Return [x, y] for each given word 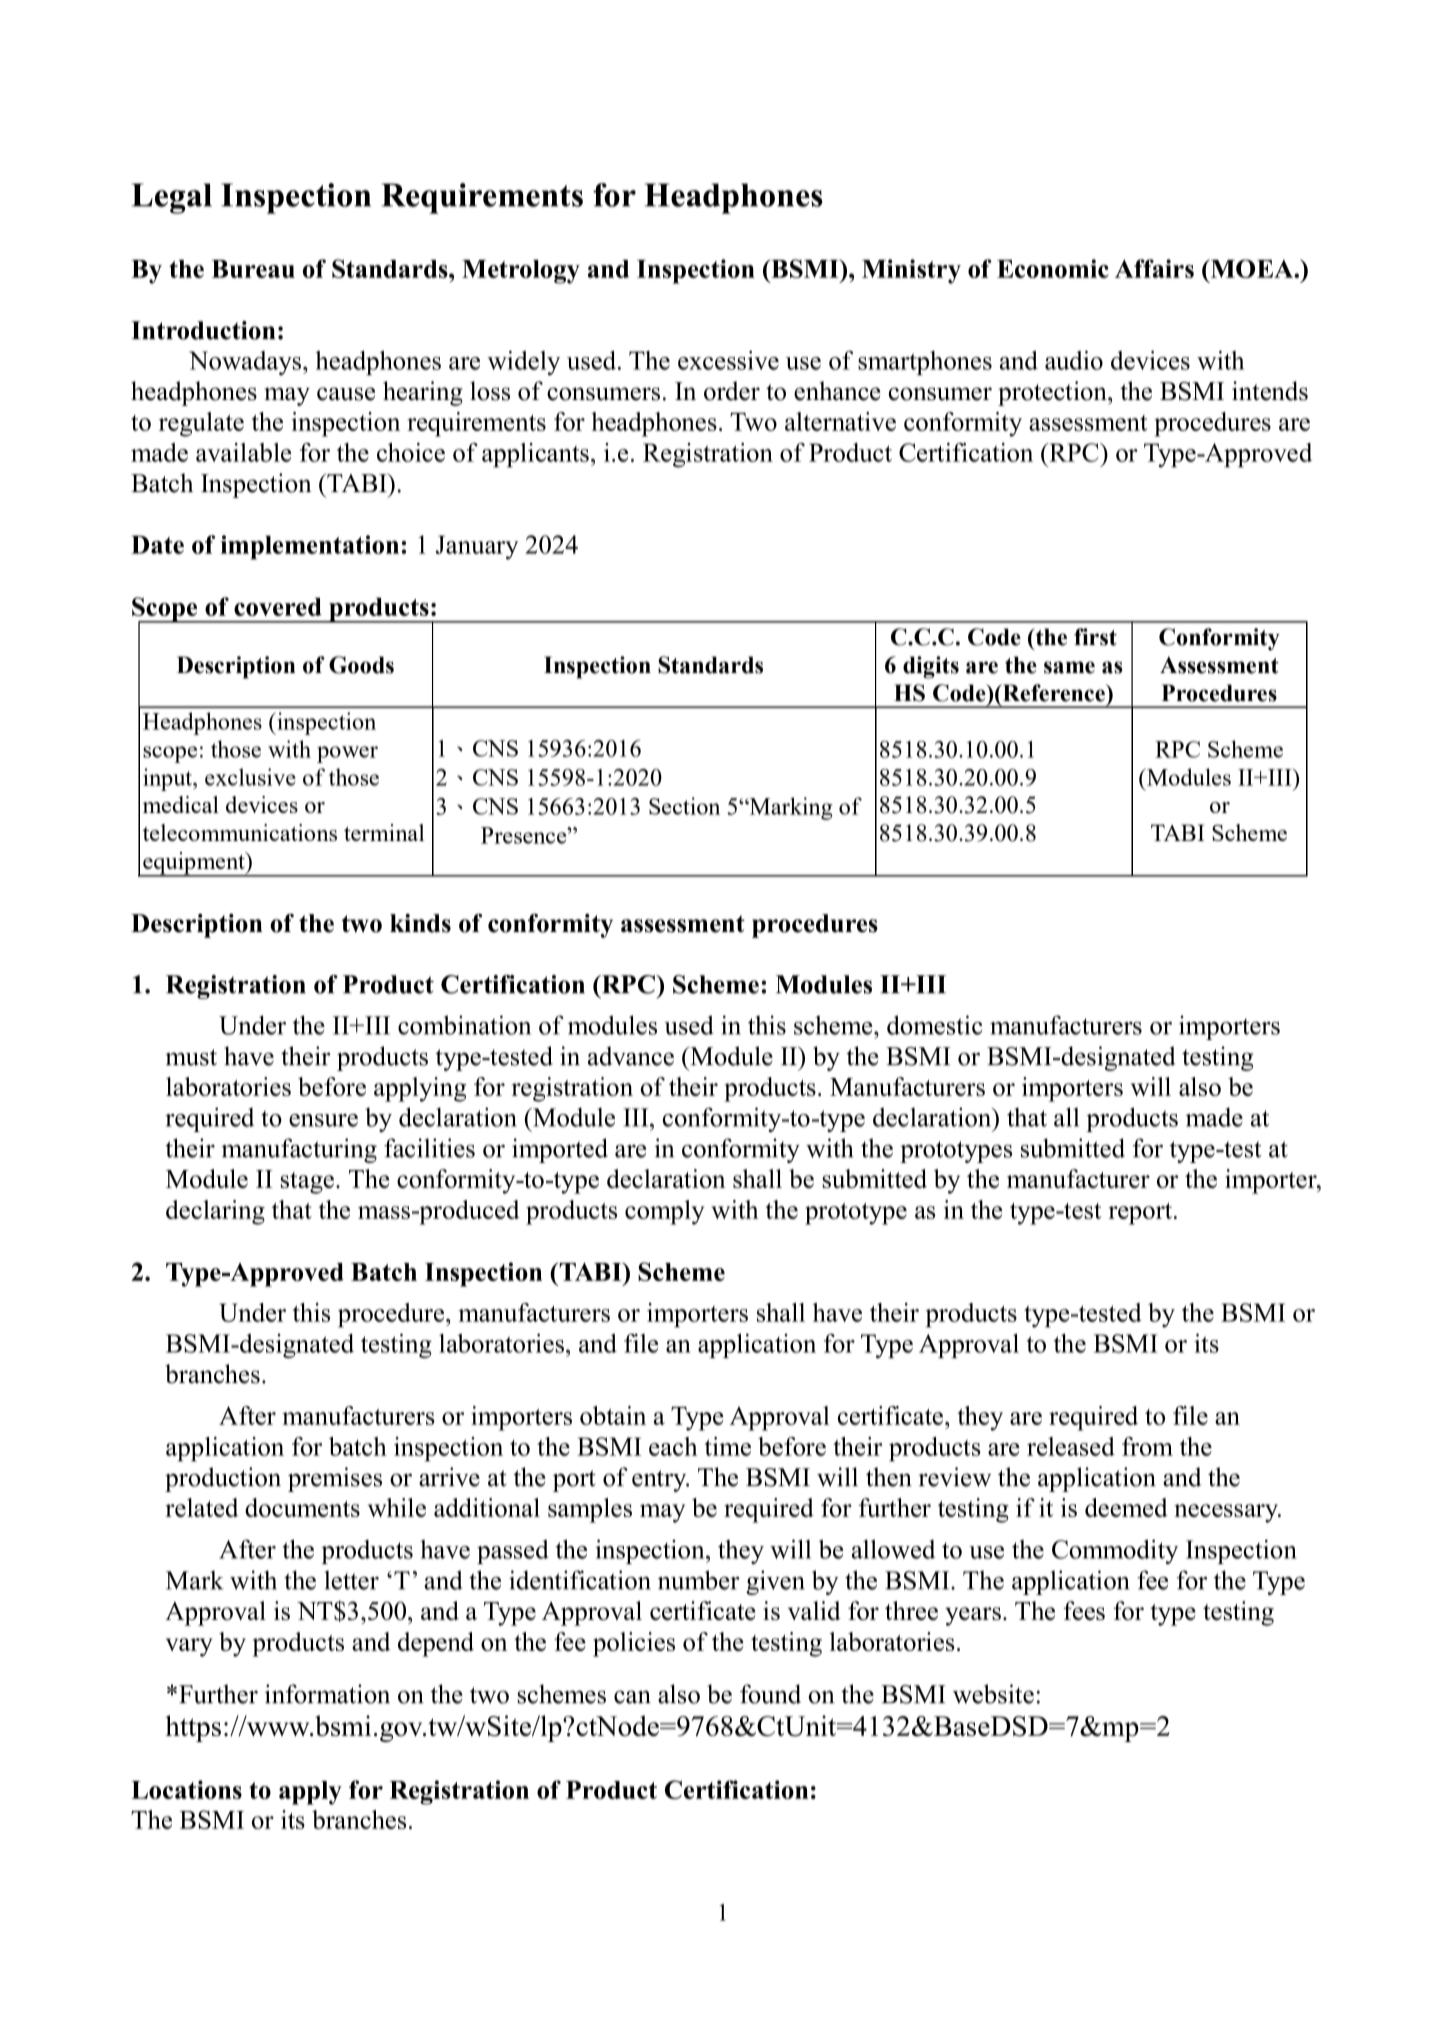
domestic [934, 1025]
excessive [728, 360]
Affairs [1154, 268]
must [191, 1057]
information [327, 1694]
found [770, 1694]
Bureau [253, 269]
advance [631, 1056]
